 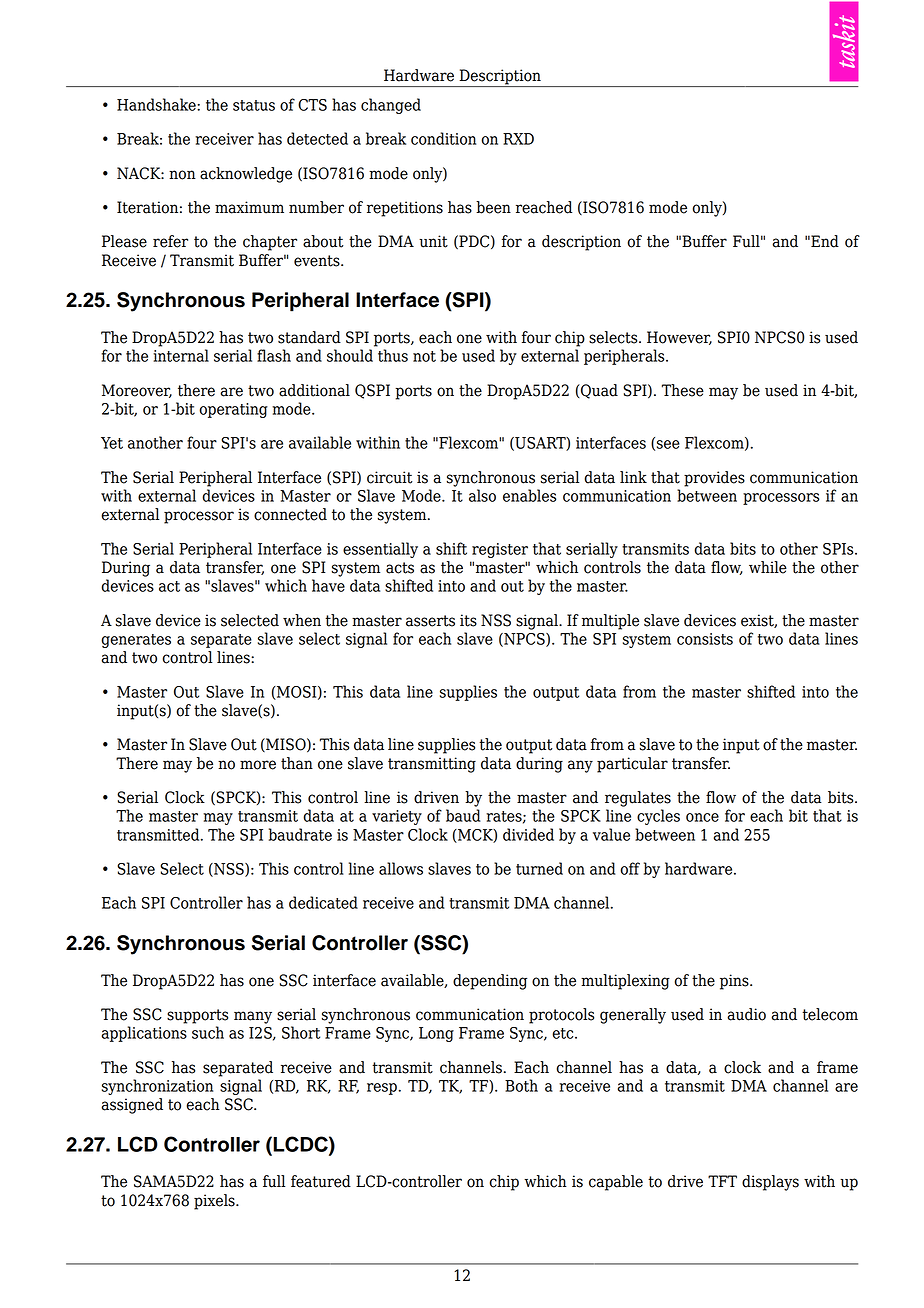 I want to click on register, so click(x=500, y=550).
